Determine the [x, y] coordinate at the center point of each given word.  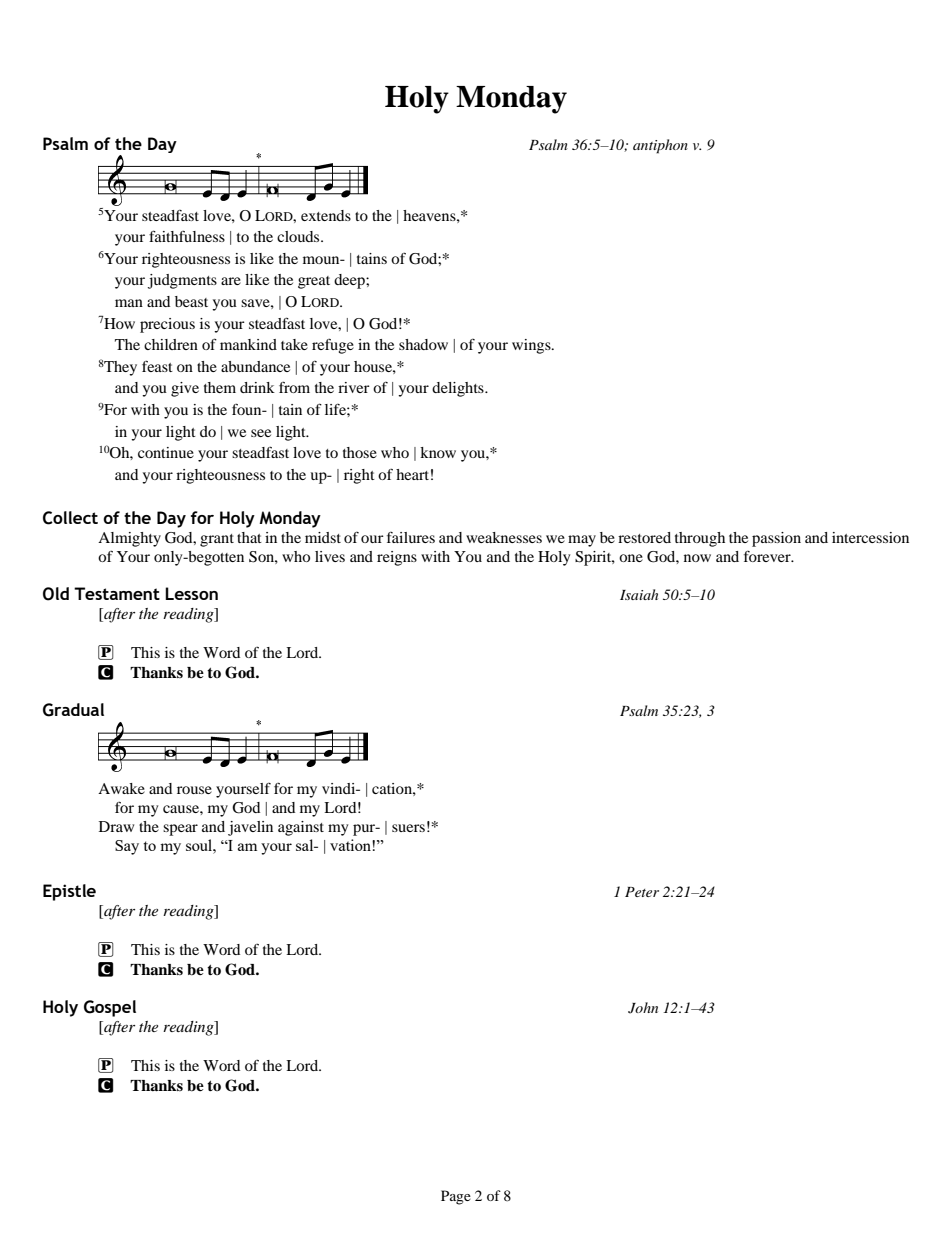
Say [127, 847]
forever [768, 556]
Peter [642, 892]
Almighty [129, 539]
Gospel [110, 1008]
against [301, 828]
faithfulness [187, 236]
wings [532, 346]
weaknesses [504, 537]
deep [350, 281]
